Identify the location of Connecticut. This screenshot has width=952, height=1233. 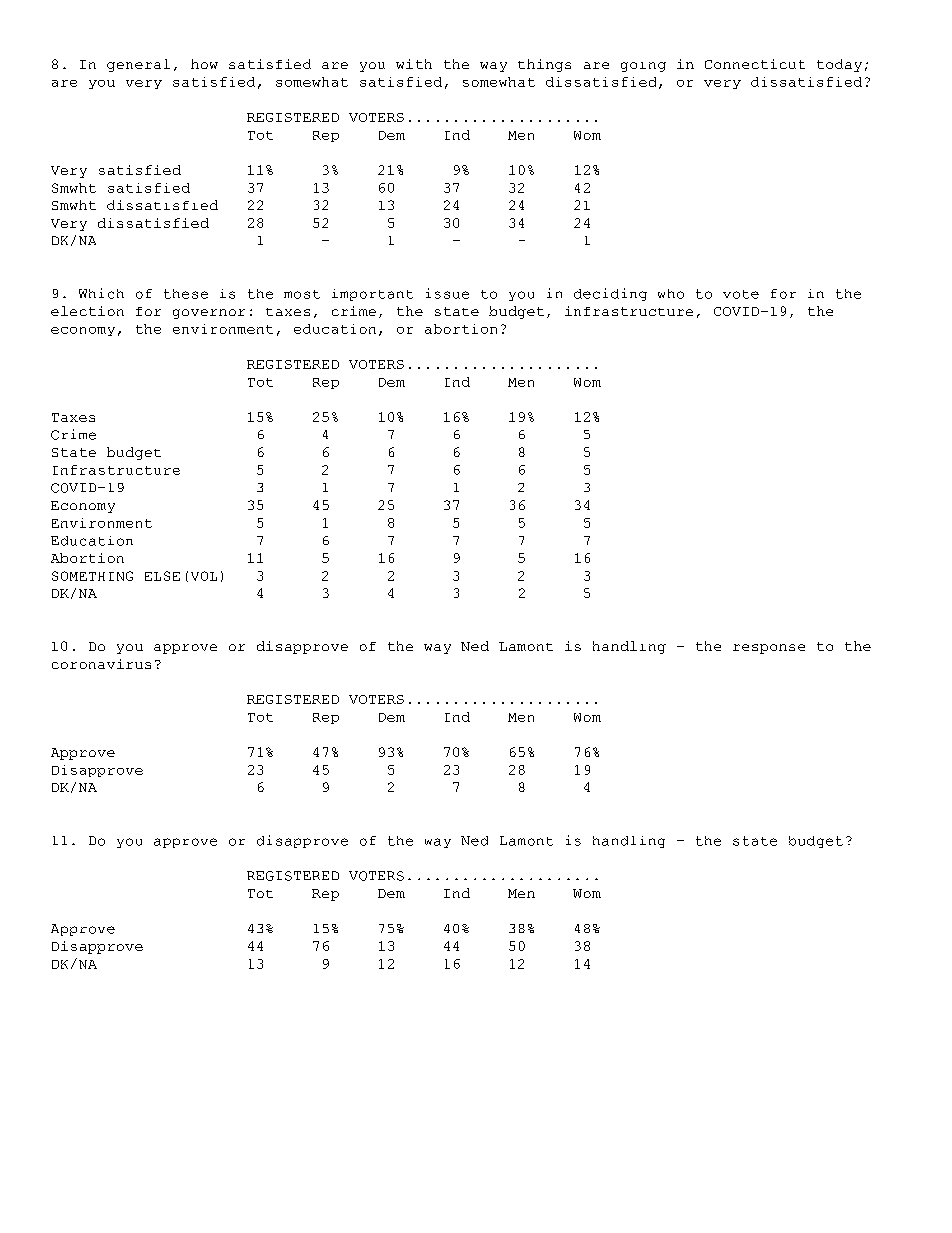
(755, 64).
